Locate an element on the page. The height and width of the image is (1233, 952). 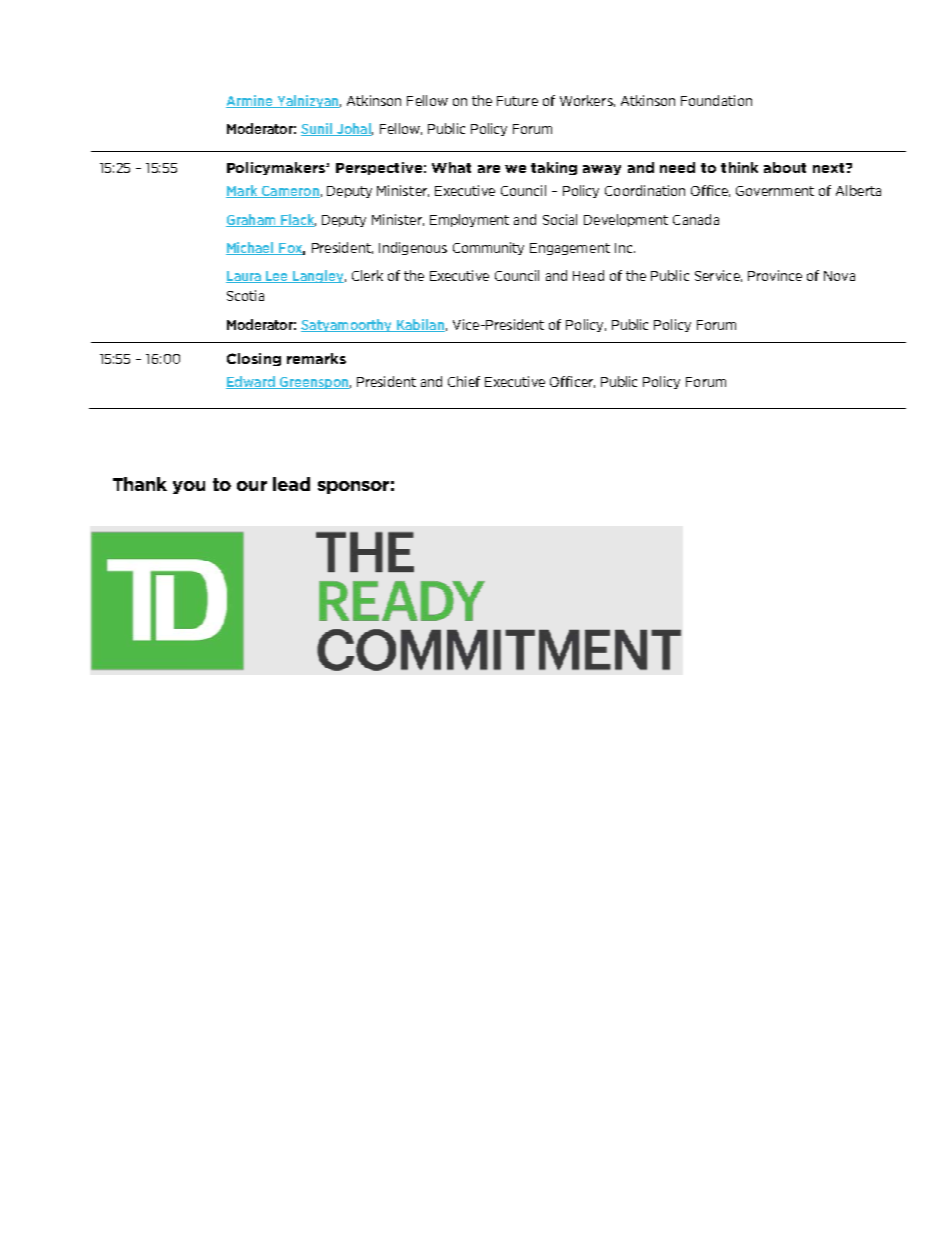
Chief is located at coordinates (464, 381).
